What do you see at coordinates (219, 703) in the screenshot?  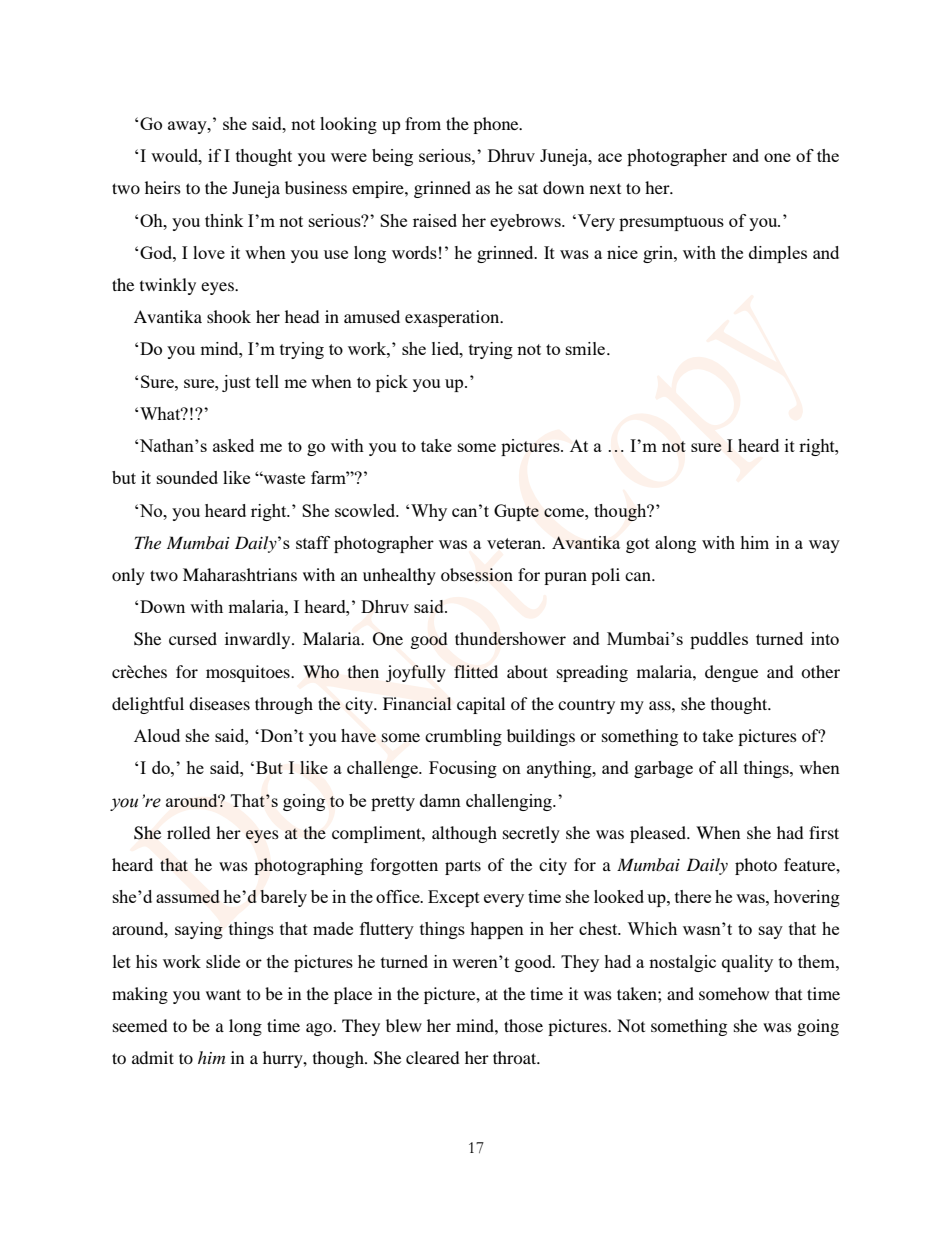 I see `diseases` at bounding box center [219, 703].
